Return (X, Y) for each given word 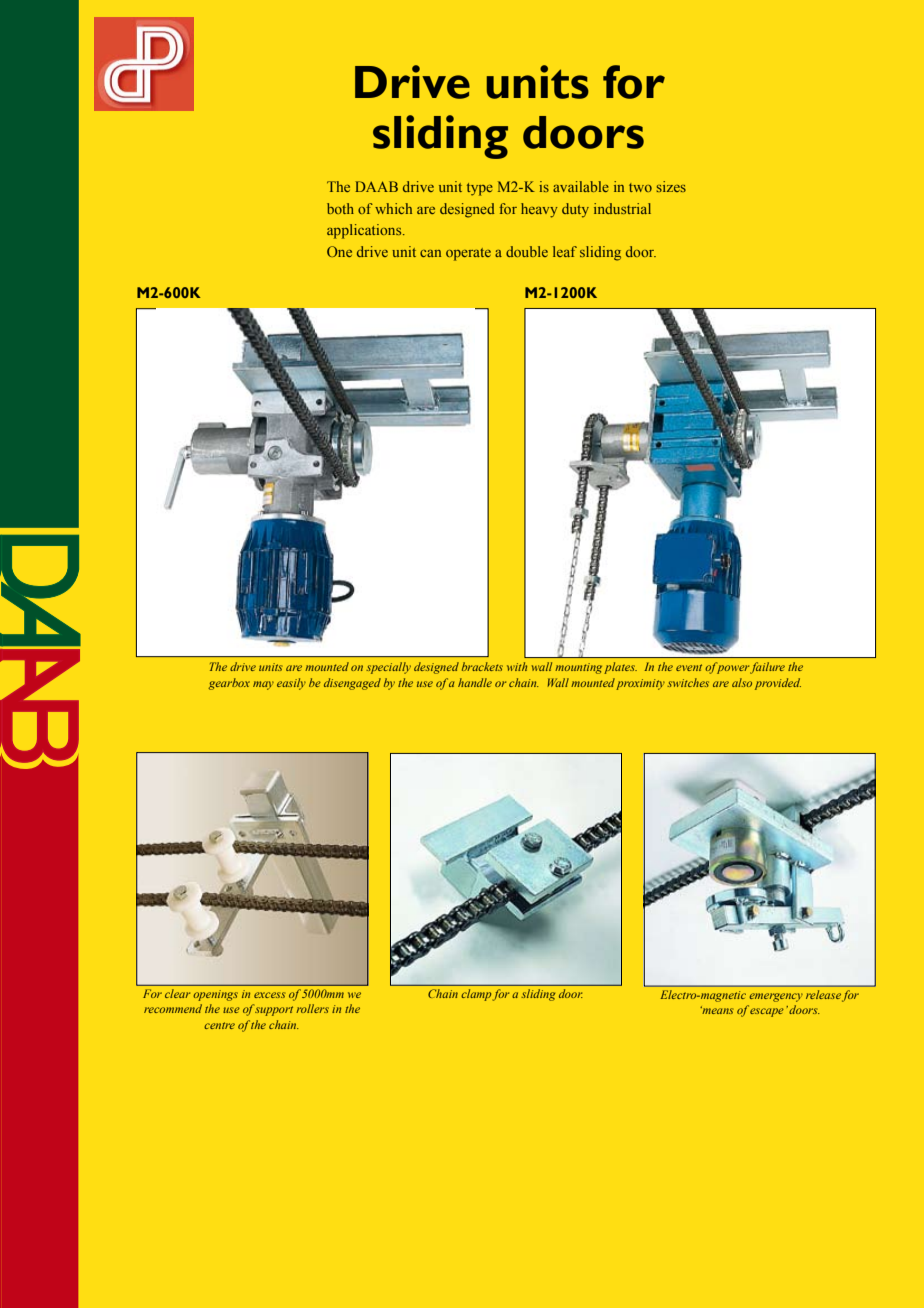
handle (475, 682)
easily (291, 684)
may (263, 685)
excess (269, 995)
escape (767, 1012)
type (480, 189)
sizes (671, 186)
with (517, 666)
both (340, 208)
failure (767, 668)
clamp (476, 995)
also (742, 682)
